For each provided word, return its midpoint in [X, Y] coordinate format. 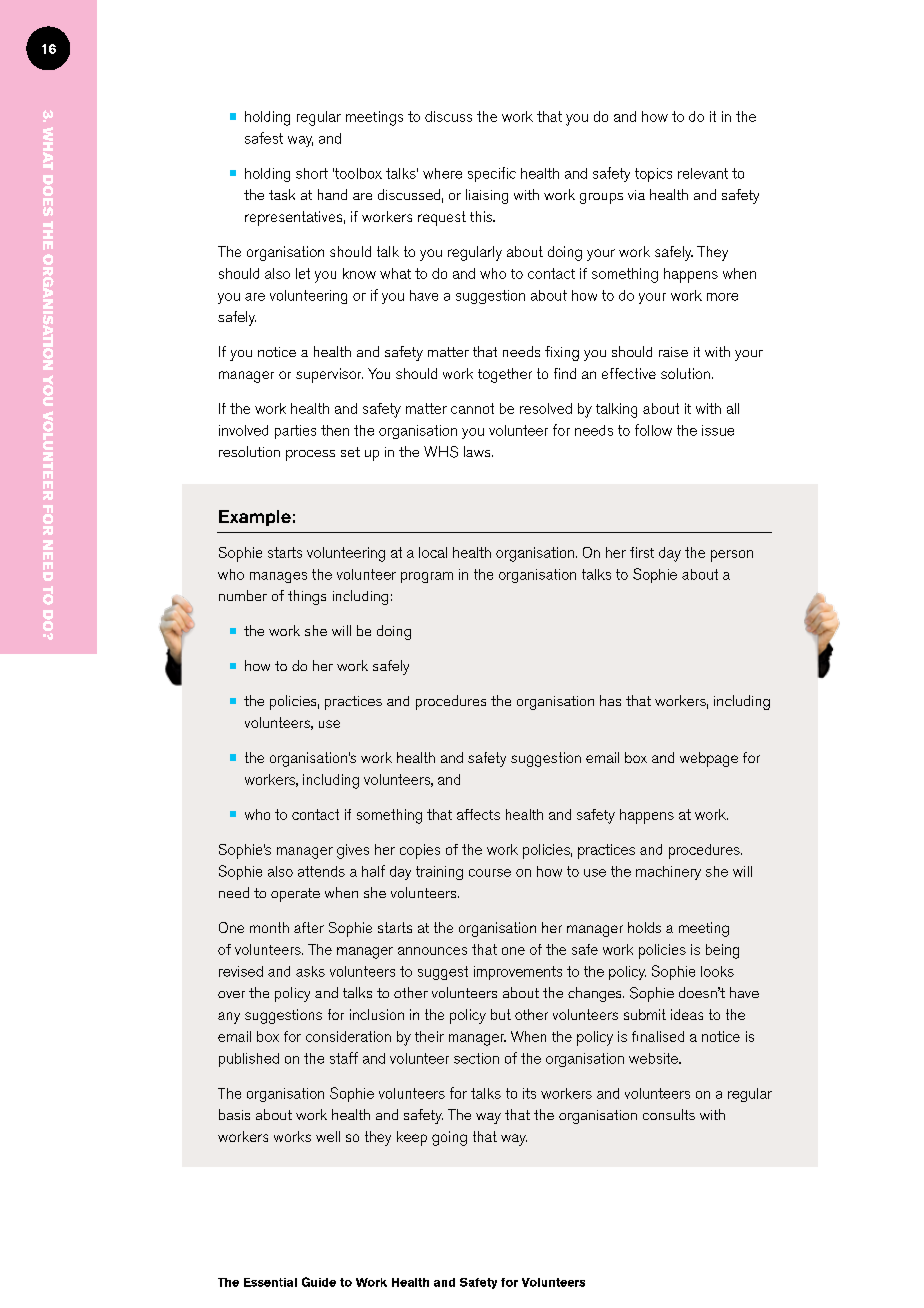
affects [478, 814]
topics [653, 175]
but [501, 1014]
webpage [709, 759]
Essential [270, 1282]
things [307, 597]
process [310, 455]
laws [478, 451]
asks [310, 971]
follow [653, 430]
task [282, 194]
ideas [687, 1014]
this [482, 216]
